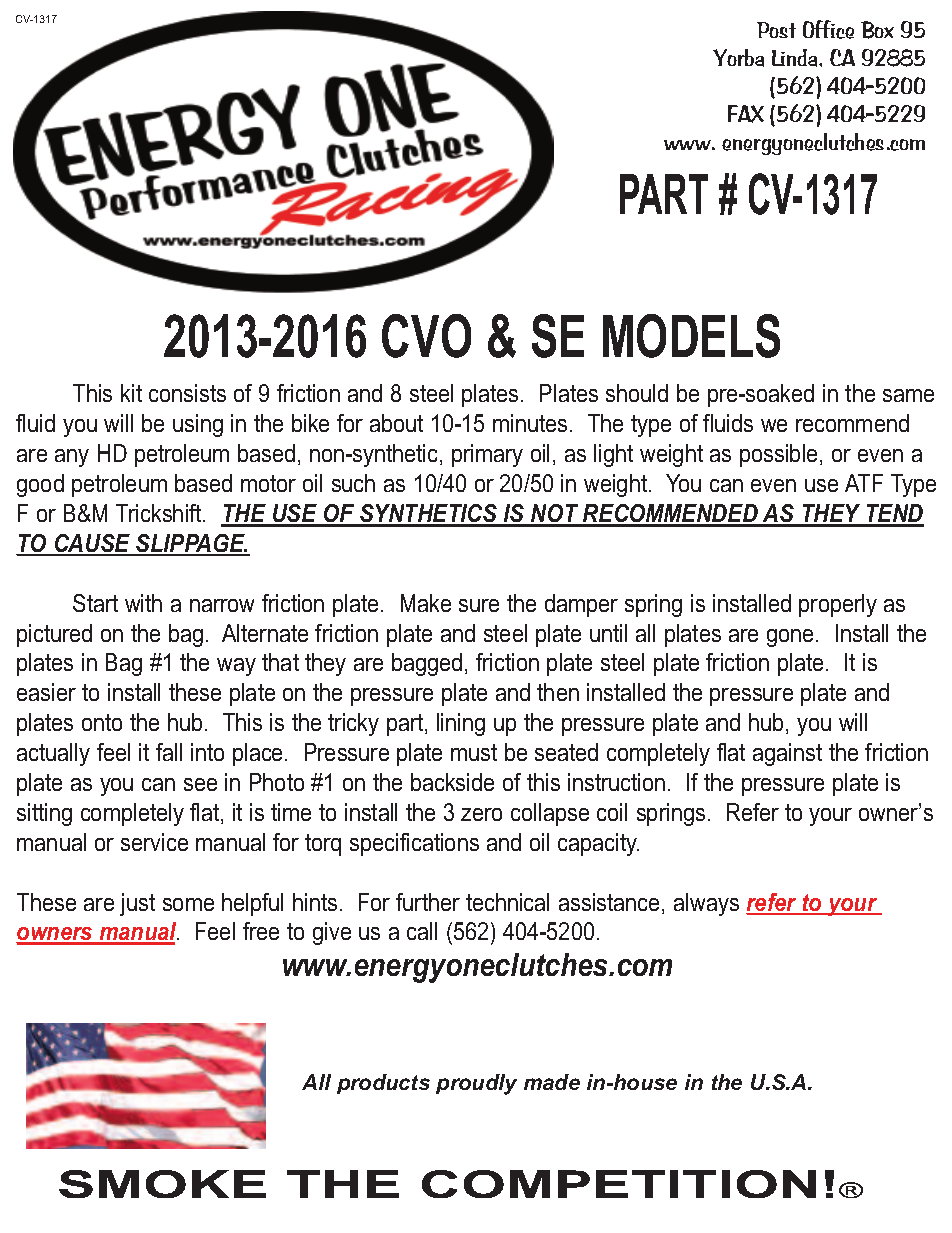  What do you see at coordinates (487, 455) in the image?
I see `primary` at bounding box center [487, 455].
